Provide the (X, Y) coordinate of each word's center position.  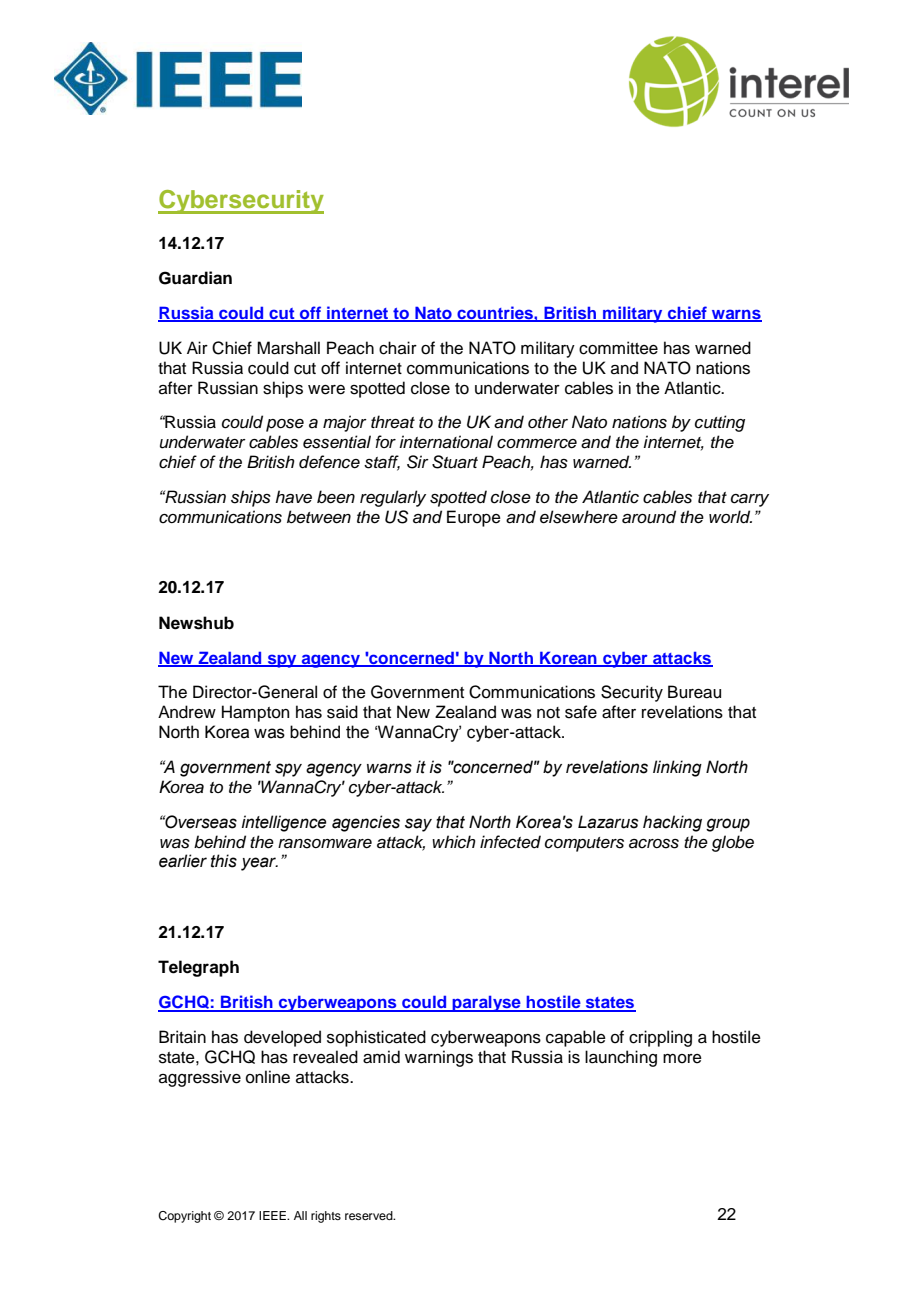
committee (618, 348)
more (682, 1059)
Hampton (255, 713)
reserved (370, 1215)
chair (398, 348)
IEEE (273, 1215)
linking (677, 768)
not (548, 713)
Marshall (288, 348)
